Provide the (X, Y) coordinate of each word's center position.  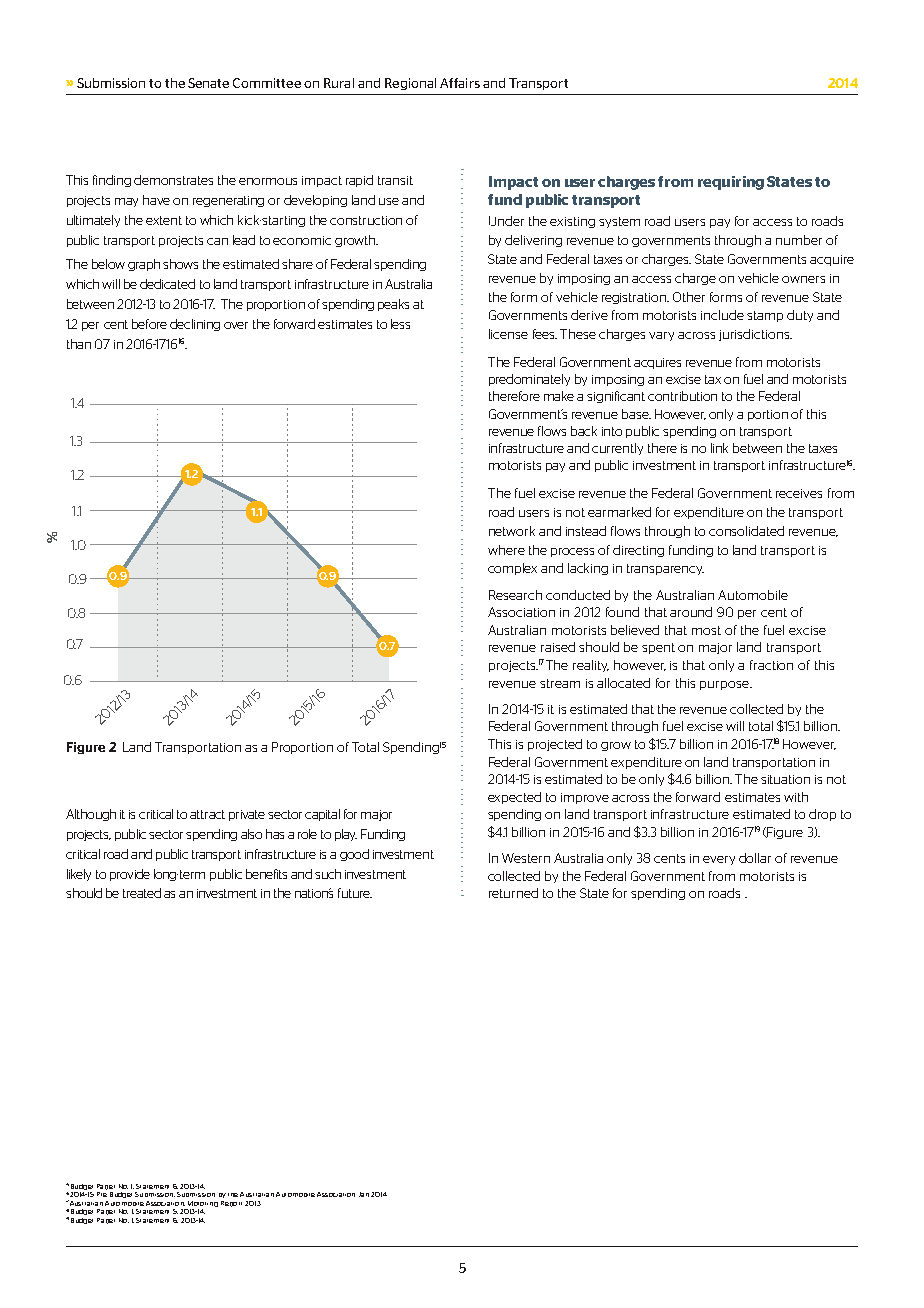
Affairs (460, 83)
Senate (208, 83)
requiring (731, 183)
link (719, 448)
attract (207, 814)
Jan (364, 1194)
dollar (755, 858)
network (512, 531)
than (79, 344)
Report (231, 1204)
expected (514, 798)
